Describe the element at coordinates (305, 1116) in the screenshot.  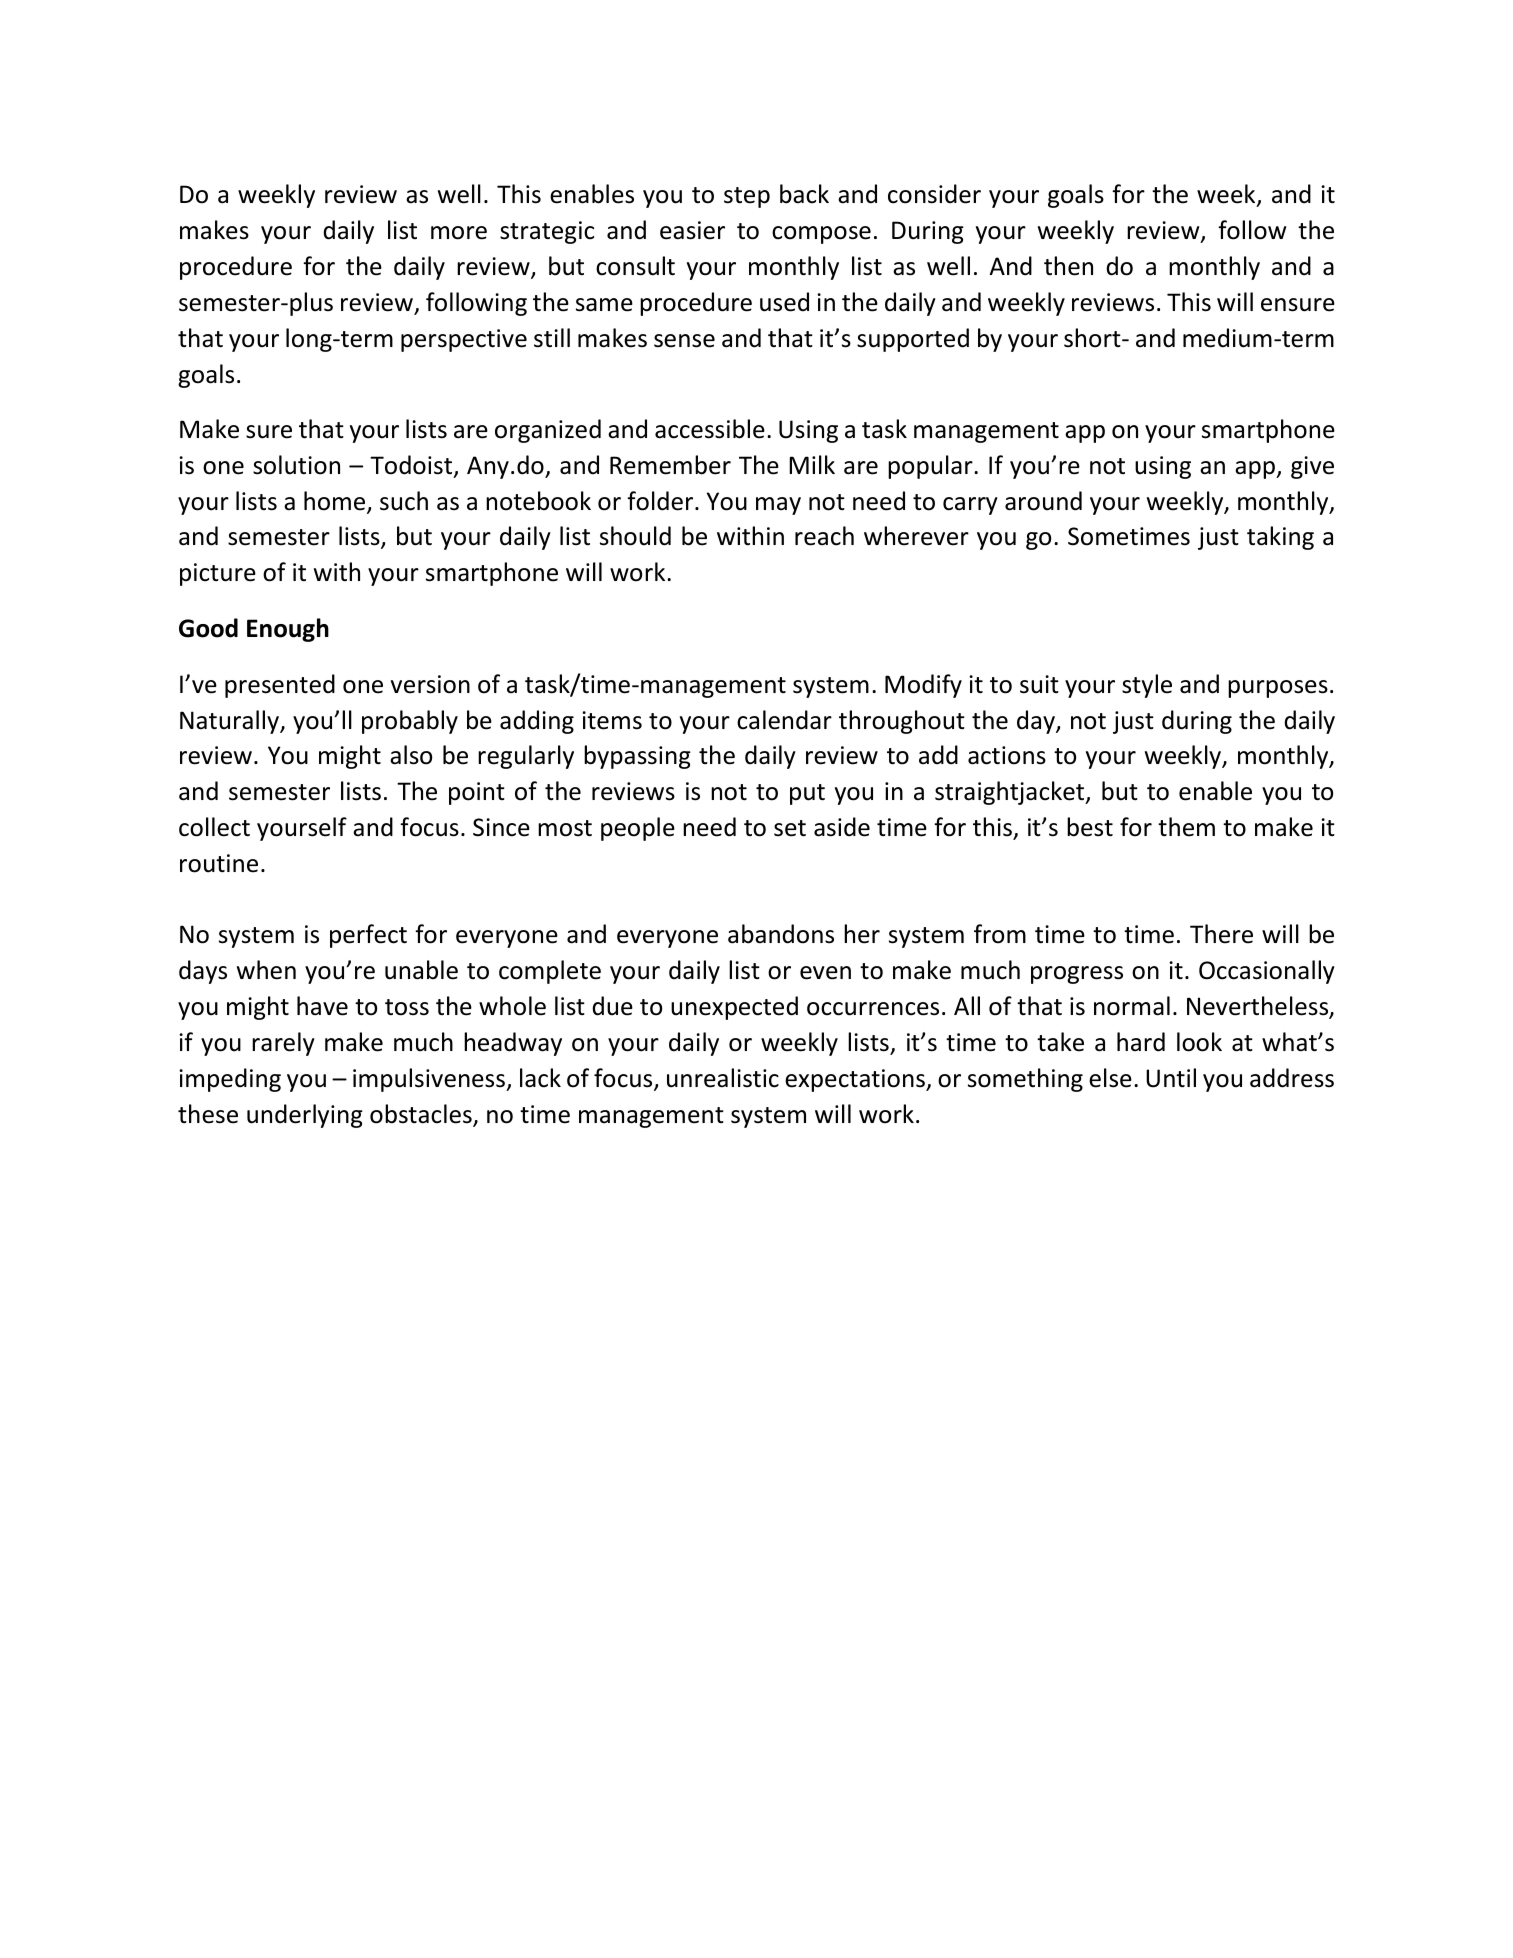
I see `underlying` at that location.
